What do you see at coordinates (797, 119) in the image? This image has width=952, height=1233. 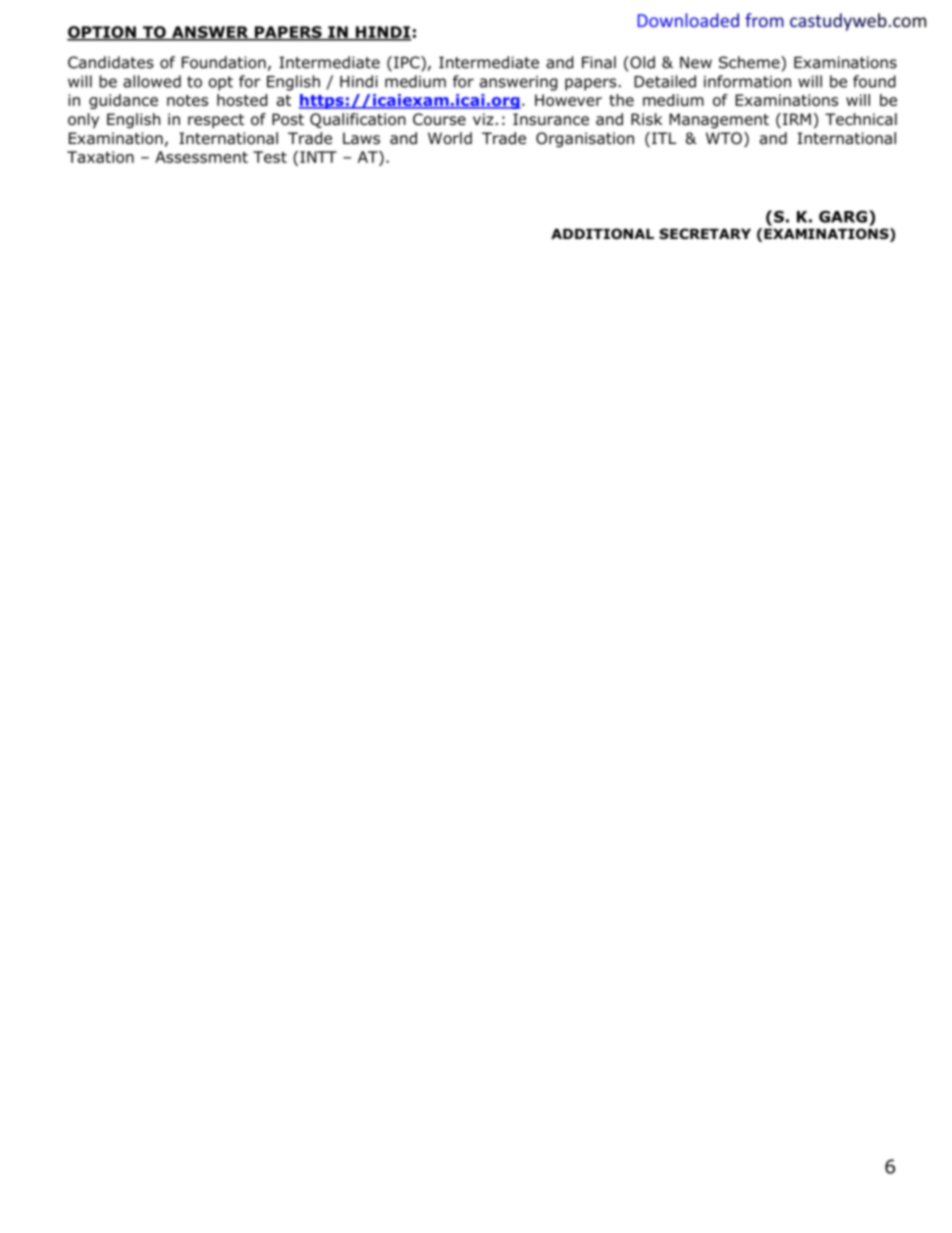 I see `IRM` at bounding box center [797, 119].
